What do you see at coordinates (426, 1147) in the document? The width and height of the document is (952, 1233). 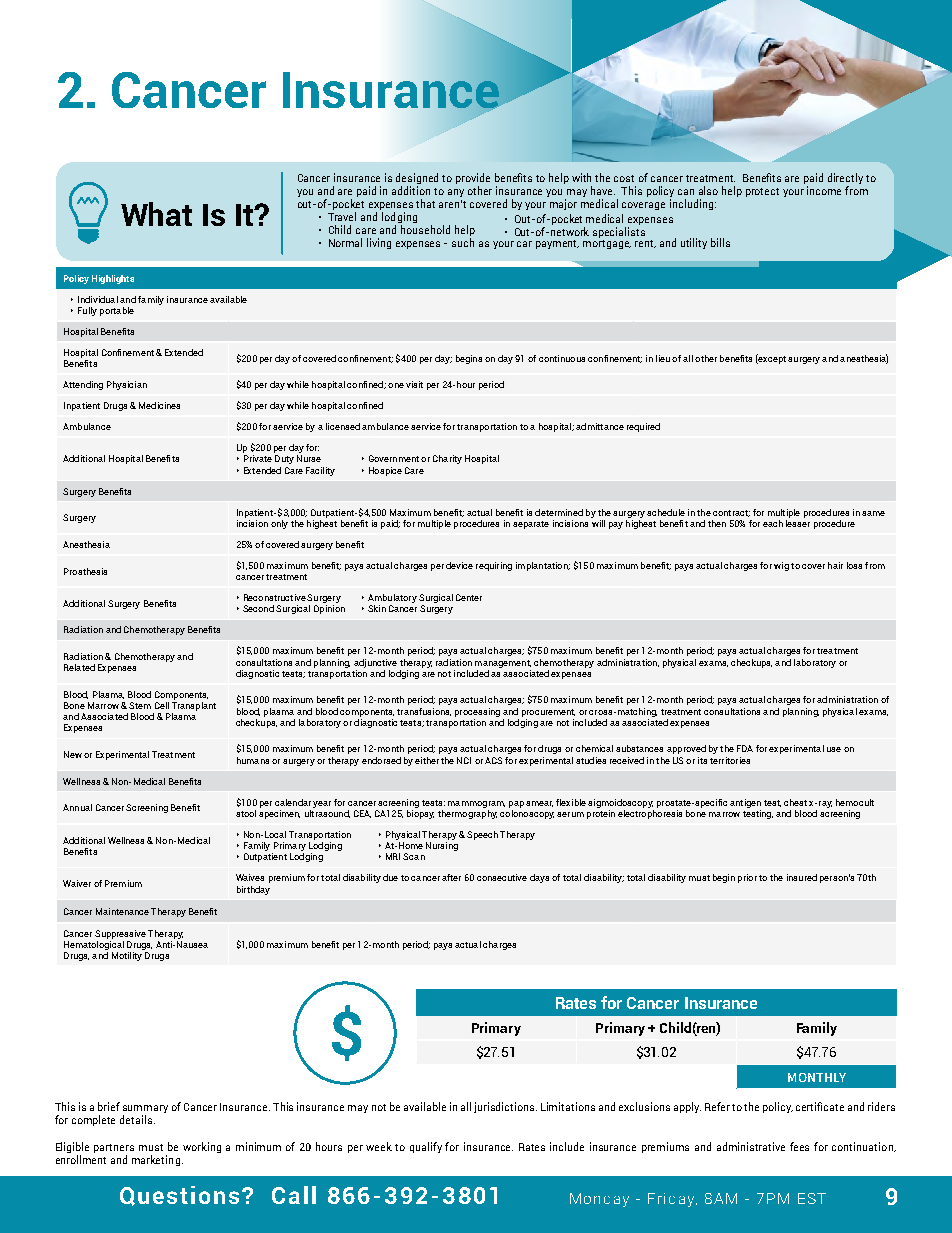 I see `qualify` at bounding box center [426, 1147].
